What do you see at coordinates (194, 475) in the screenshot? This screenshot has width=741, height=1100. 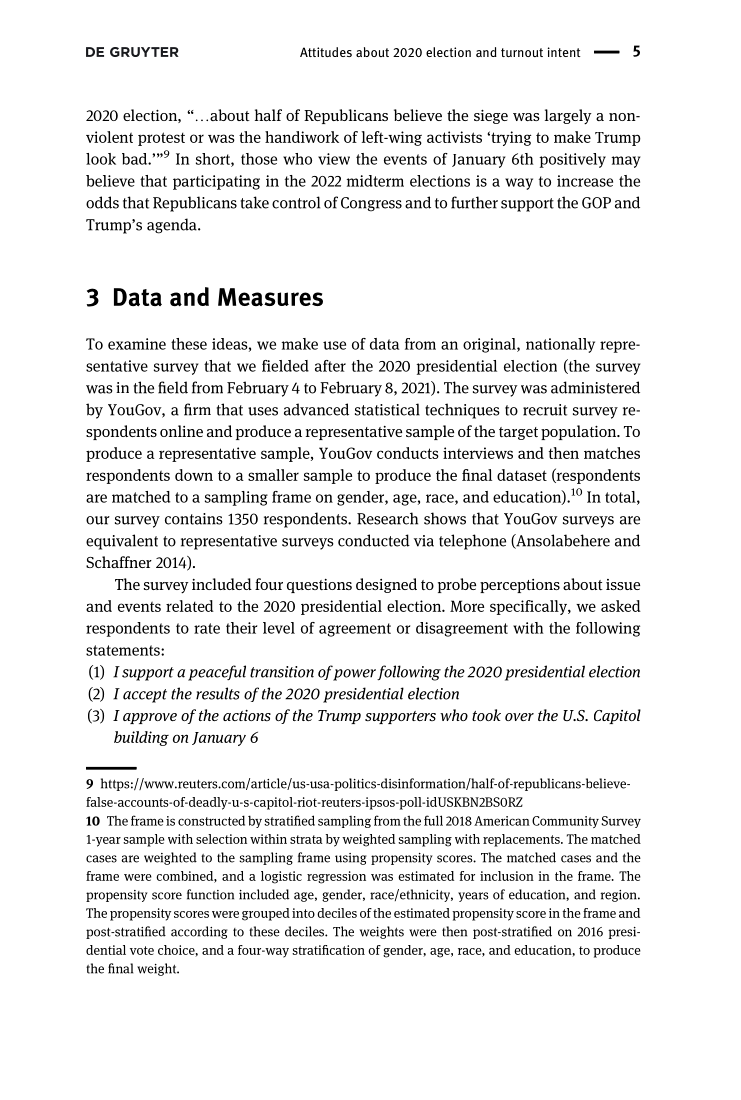 I see `down` at bounding box center [194, 475].
